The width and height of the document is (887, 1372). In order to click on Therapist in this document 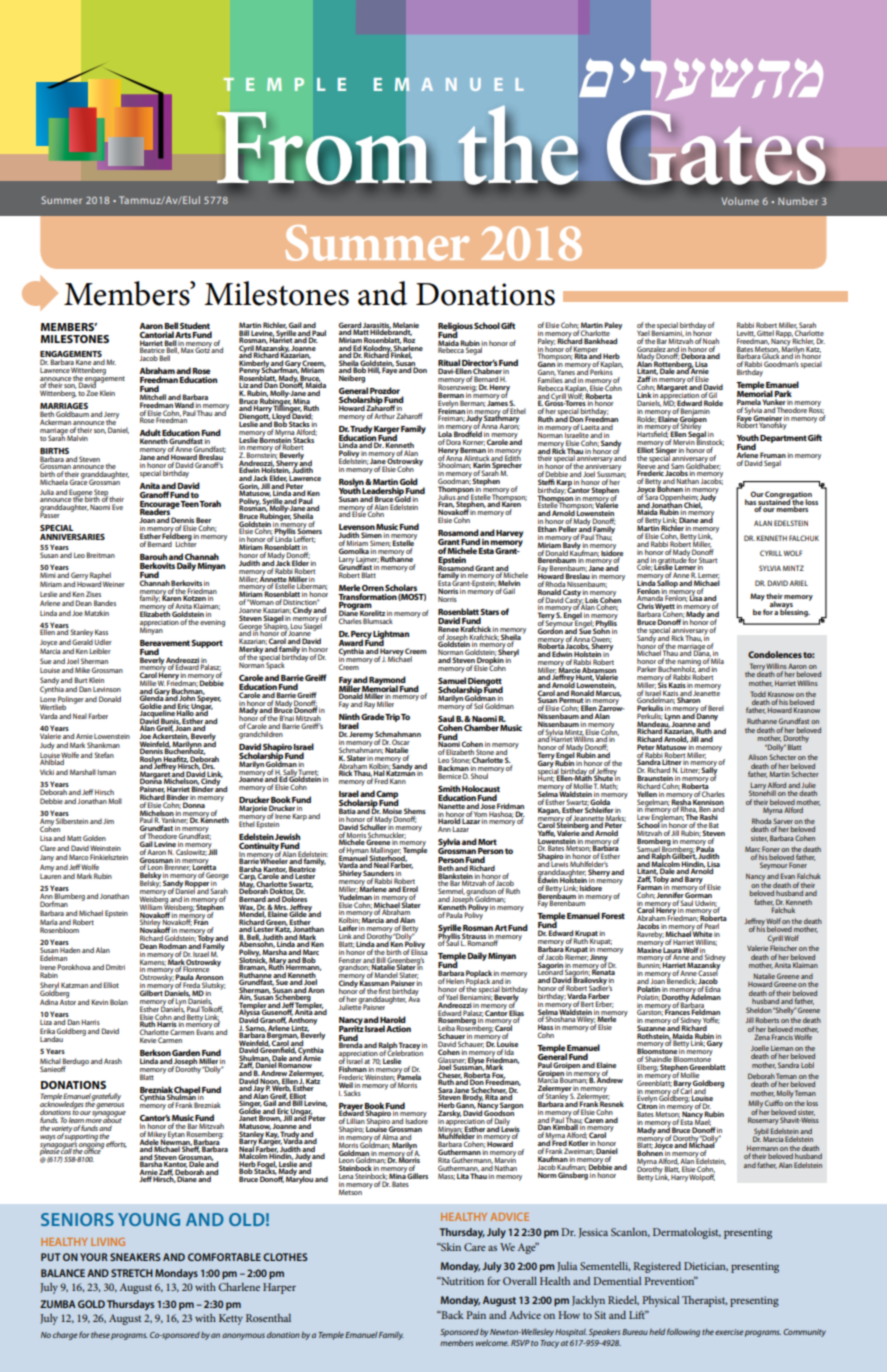, I will do `click(704, 1301)`.
